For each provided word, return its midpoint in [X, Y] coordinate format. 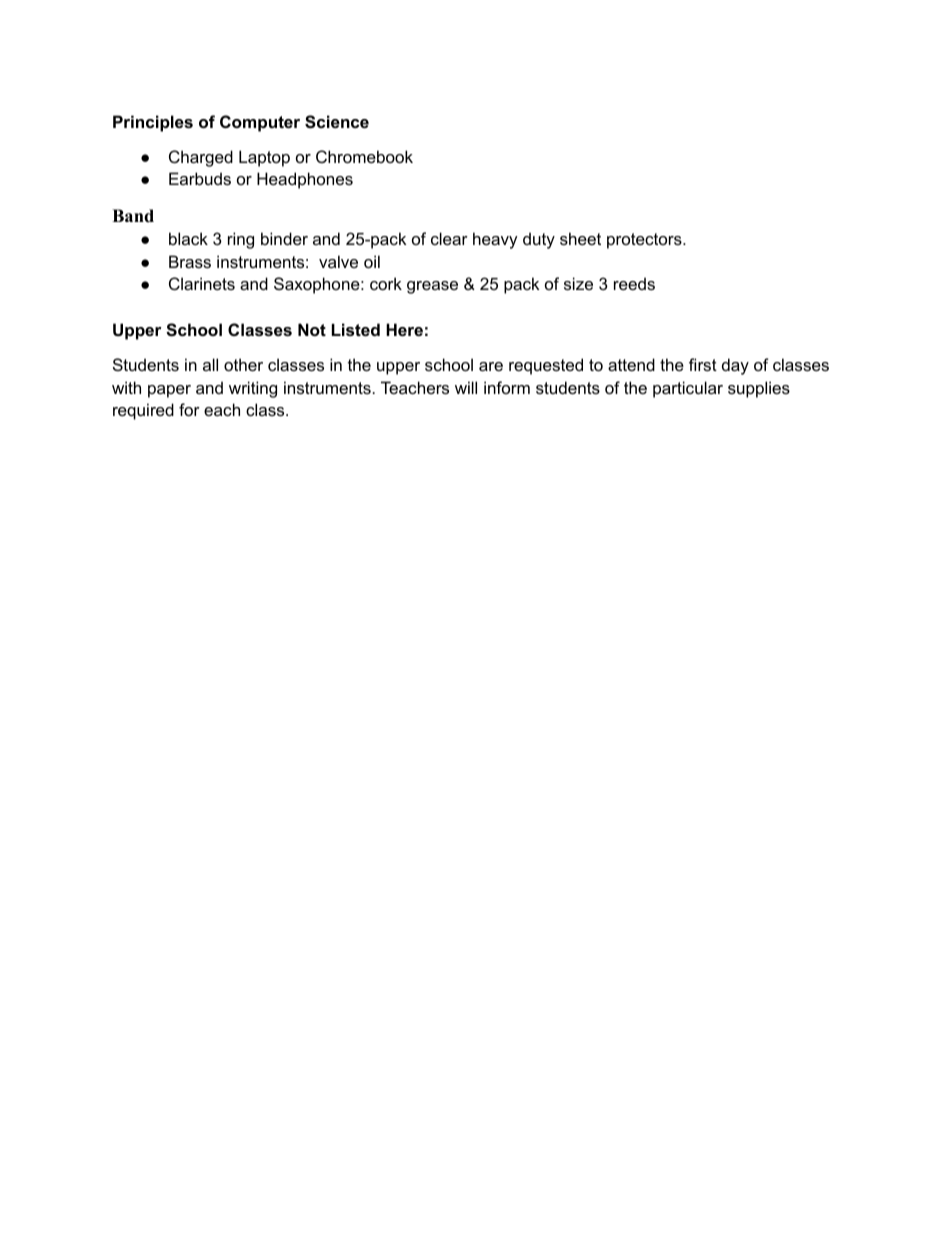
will [466, 387]
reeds [634, 283]
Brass [190, 261]
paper [169, 391]
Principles [153, 123]
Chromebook [364, 156]
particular [688, 389]
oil [372, 261]
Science [337, 122]
